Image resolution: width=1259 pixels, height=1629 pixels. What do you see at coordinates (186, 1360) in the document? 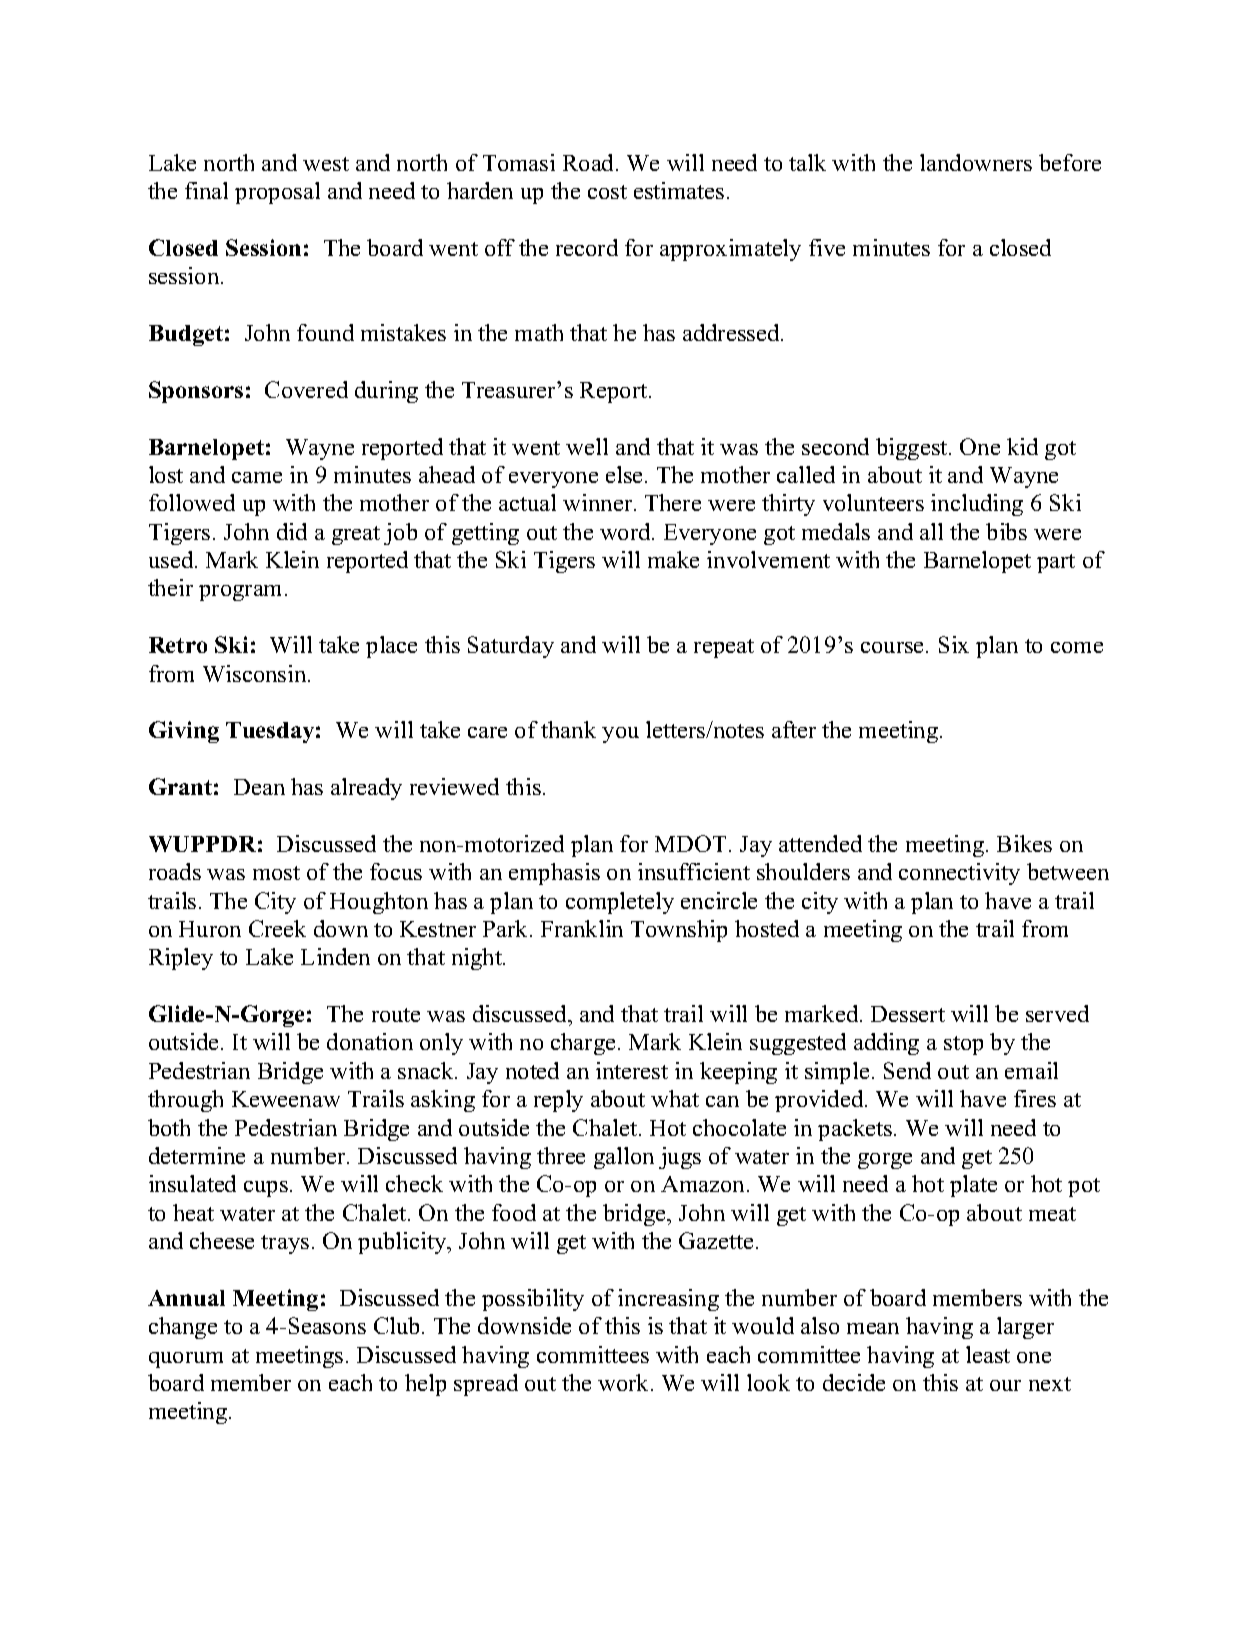
I see `quorum` at bounding box center [186, 1360].
